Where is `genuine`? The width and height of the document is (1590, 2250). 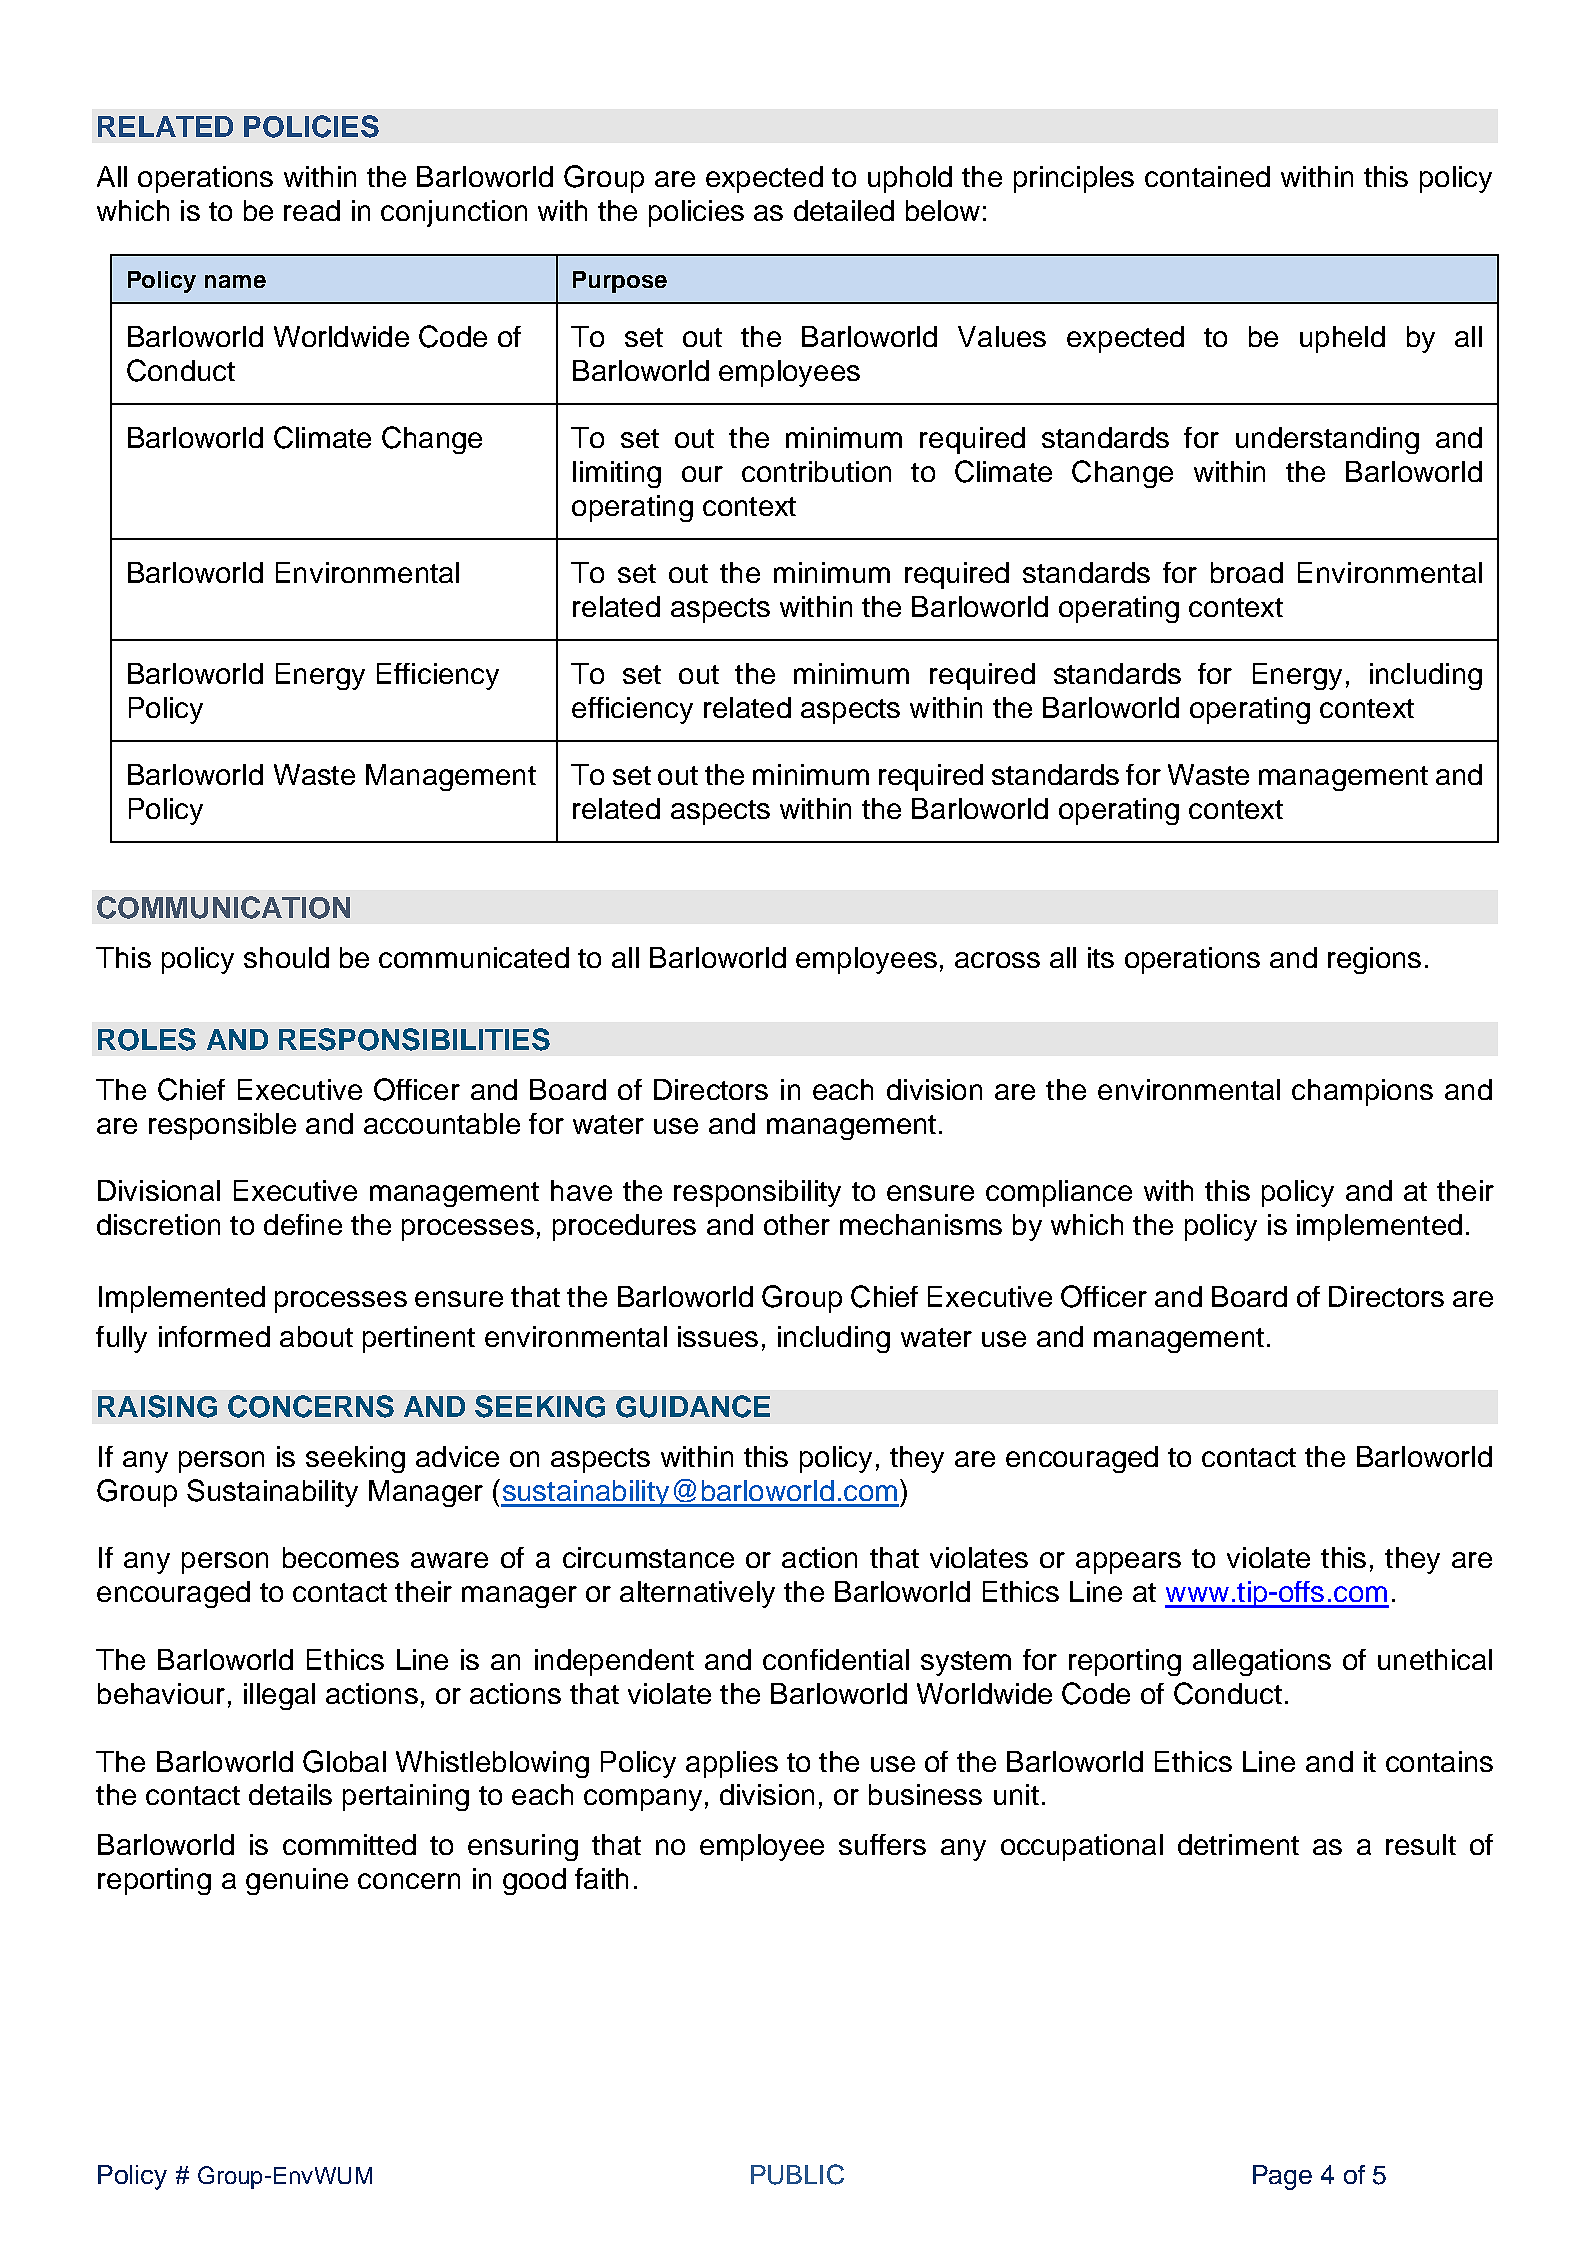
genuine is located at coordinates (297, 1881).
